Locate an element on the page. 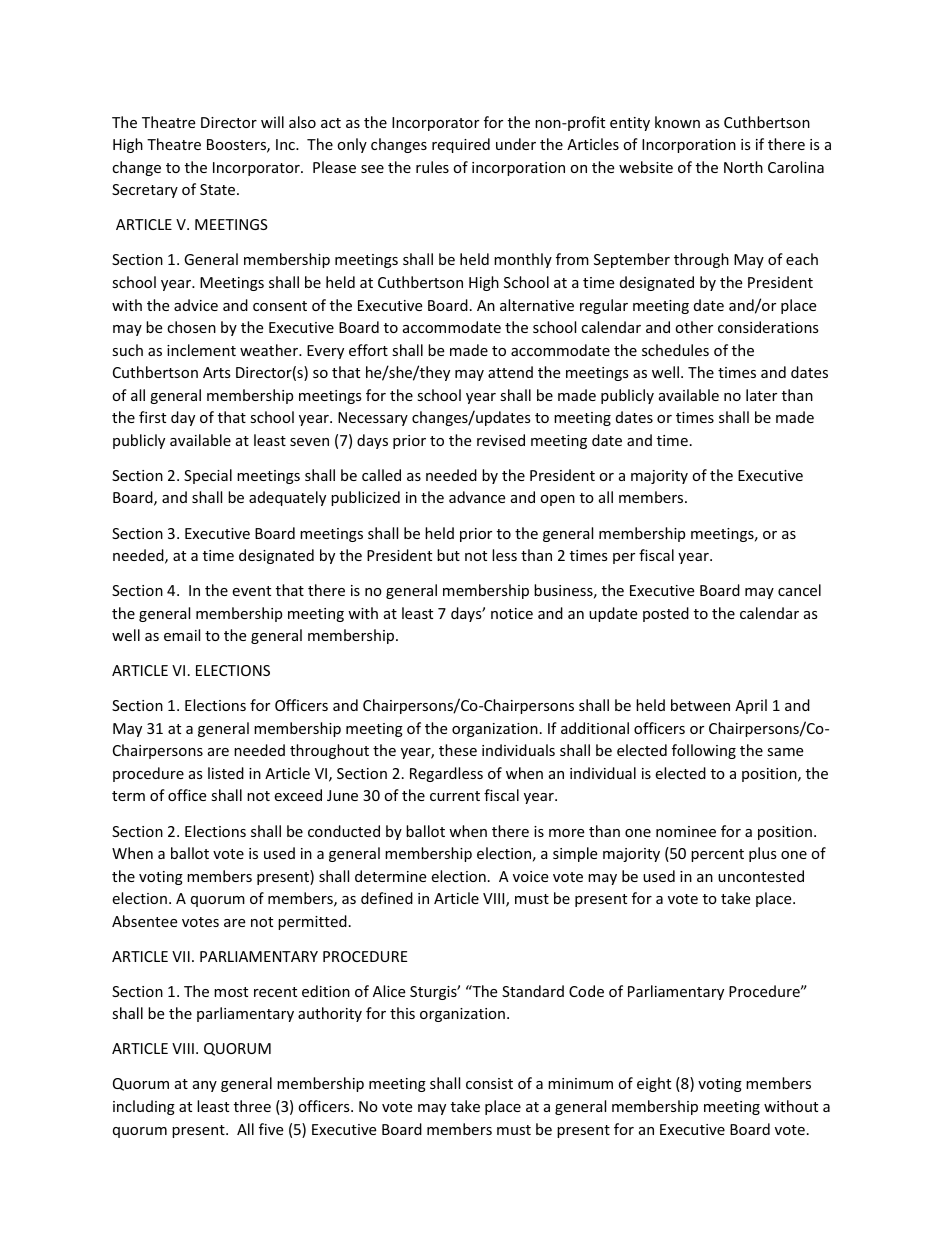 Image resolution: width=952 pixels, height=1233 pixels. any is located at coordinates (205, 1086).
